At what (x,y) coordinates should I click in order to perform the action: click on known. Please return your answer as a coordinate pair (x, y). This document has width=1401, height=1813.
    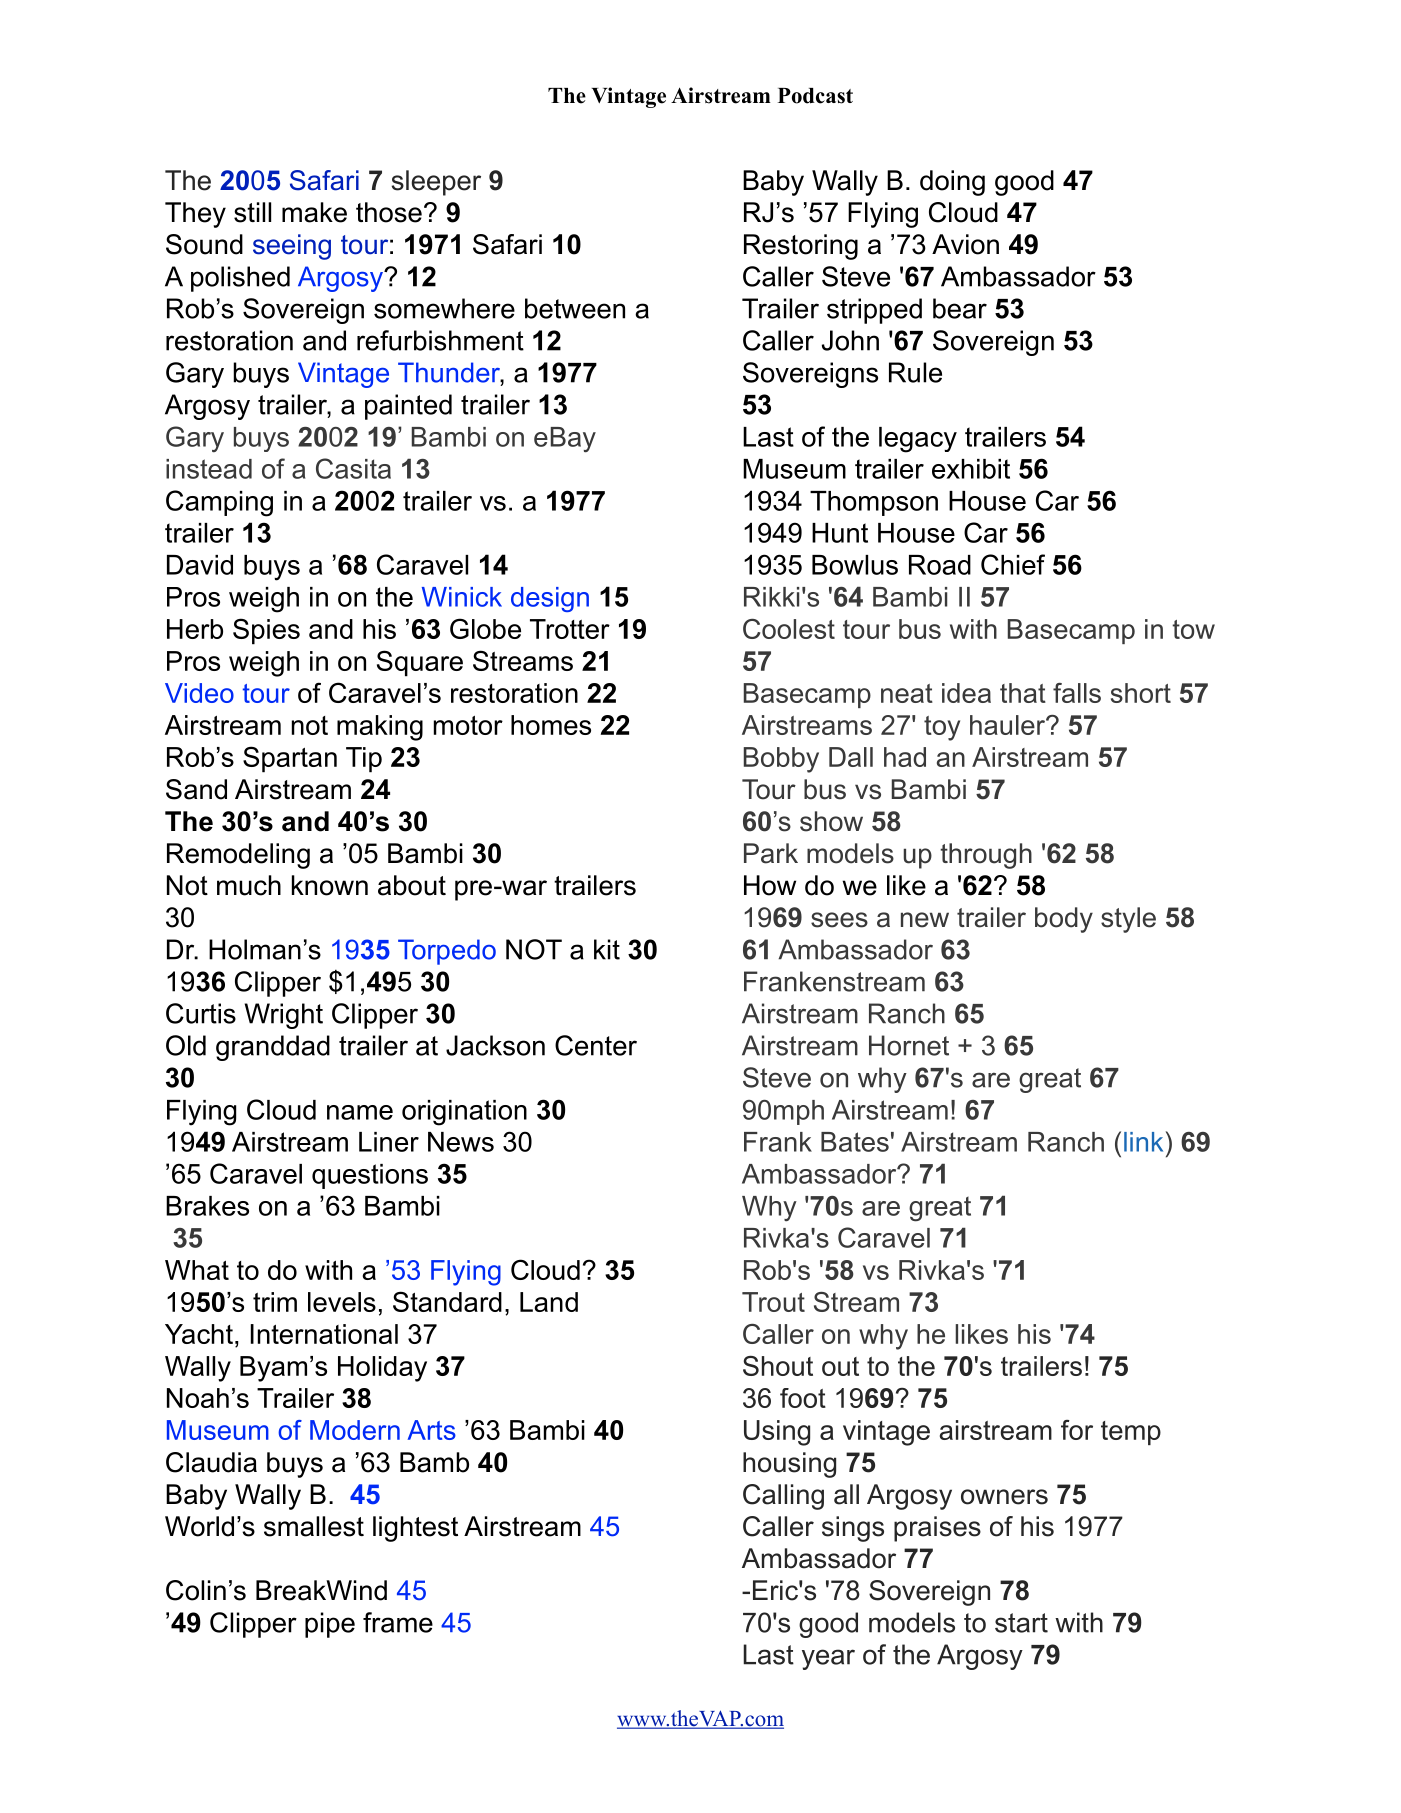
    Looking at the image, I should click on (330, 885).
